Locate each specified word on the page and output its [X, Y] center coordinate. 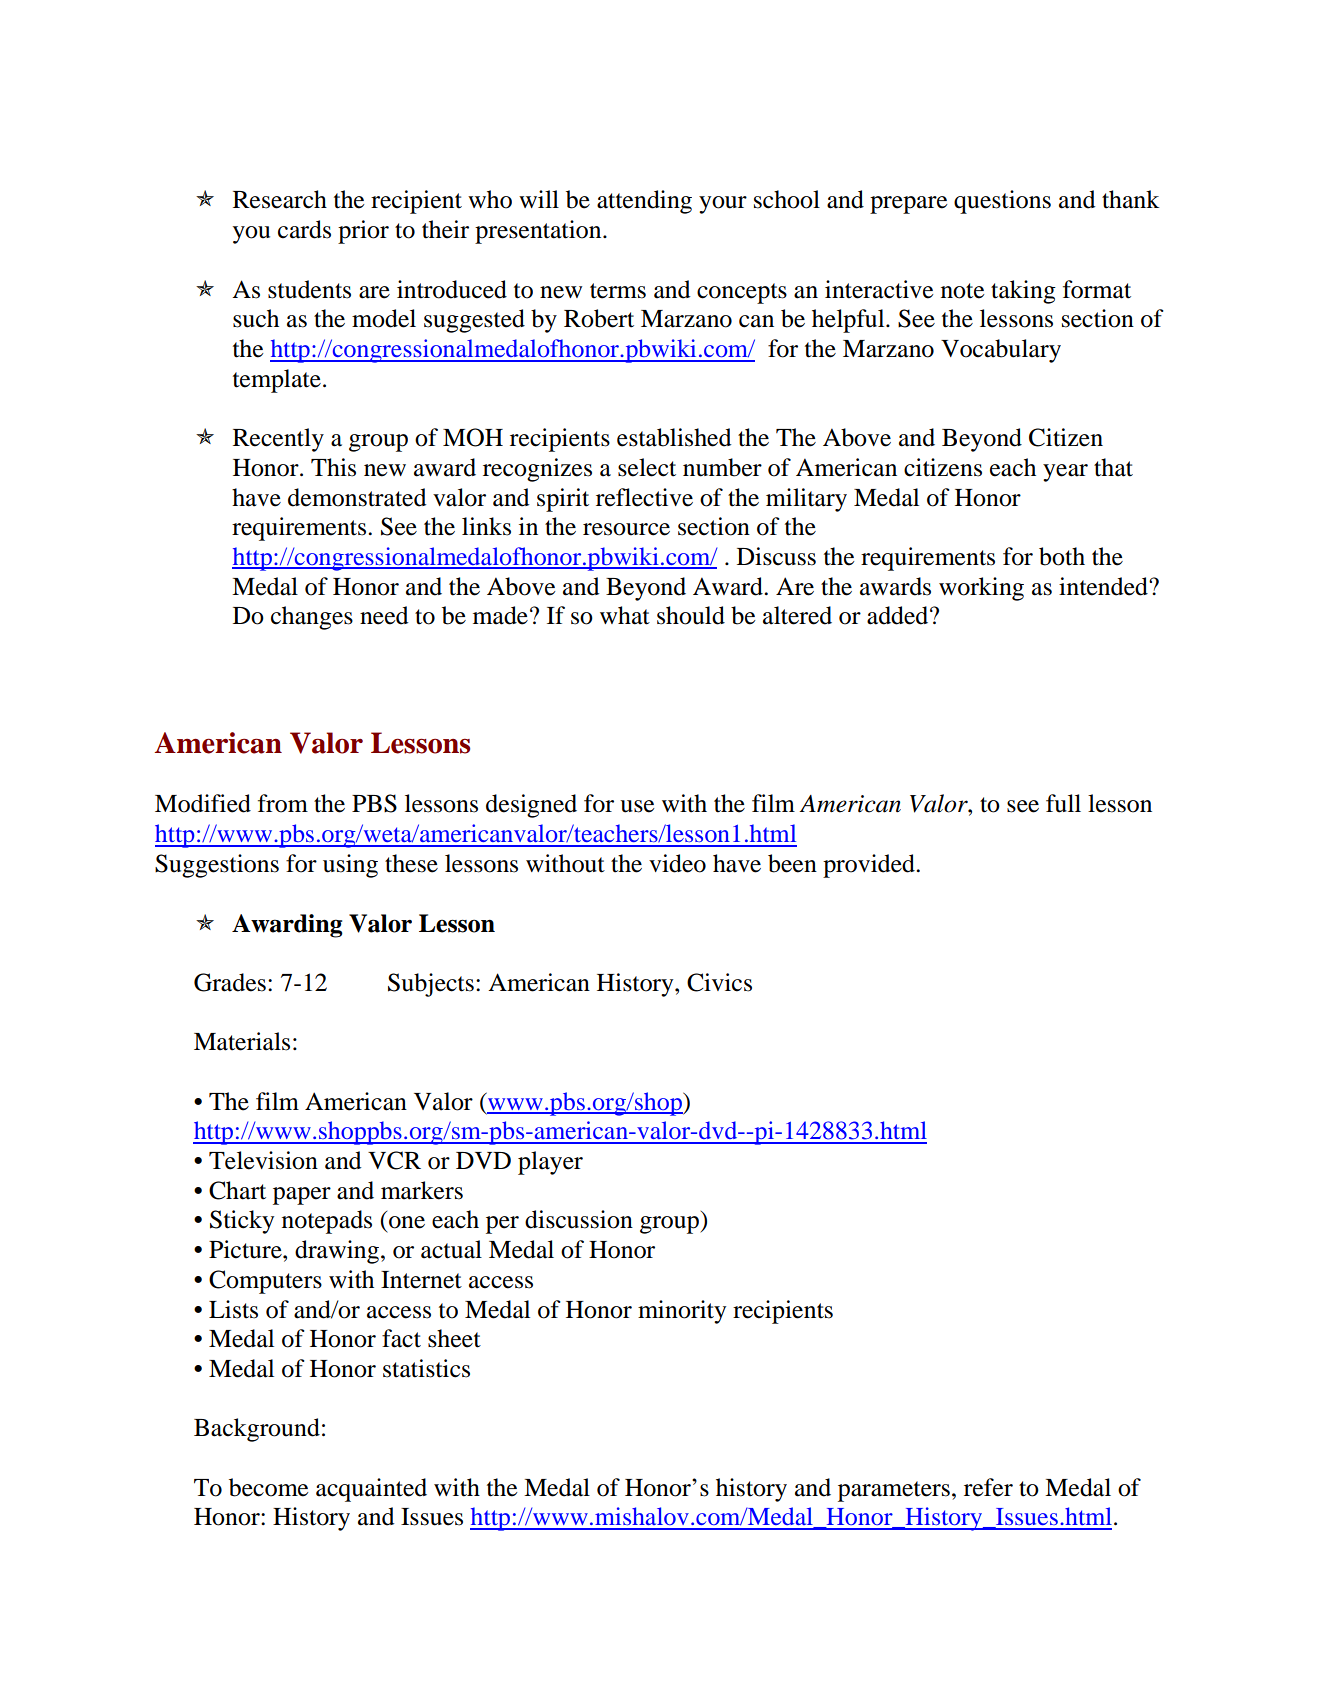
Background [257, 1430]
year [1065, 473]
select [647, 467]
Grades [230, 982]
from [283, 803]
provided [870, 866]
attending [644, 202]
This [333, 467]
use [637, 806]
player [550, 1163]
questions [1002, 202]
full [1063, 803]
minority [682, 1312]
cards [304, 229]
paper [302, 1196]
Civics [719, 982]
